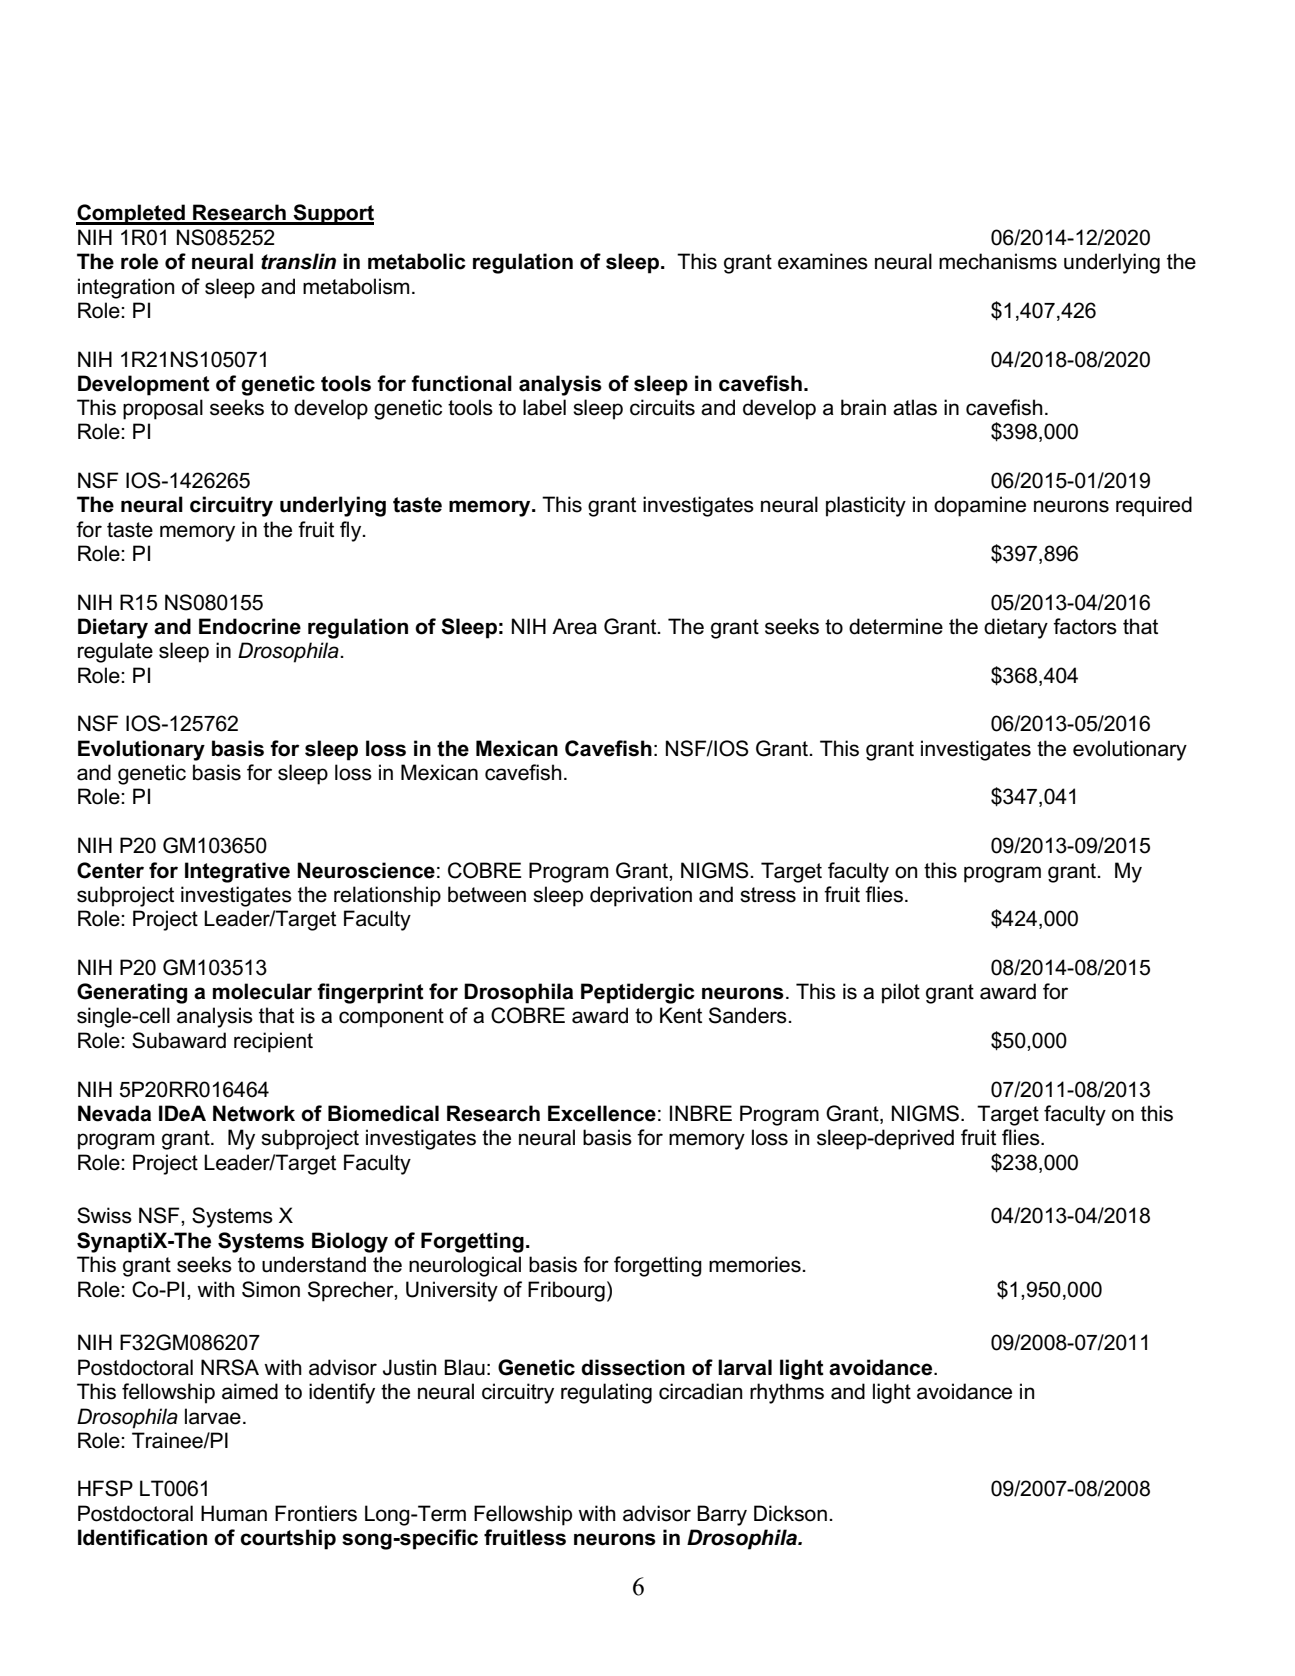 The image size is (1295, 1676). I want to click on mechanisms, so click(998, 261).
